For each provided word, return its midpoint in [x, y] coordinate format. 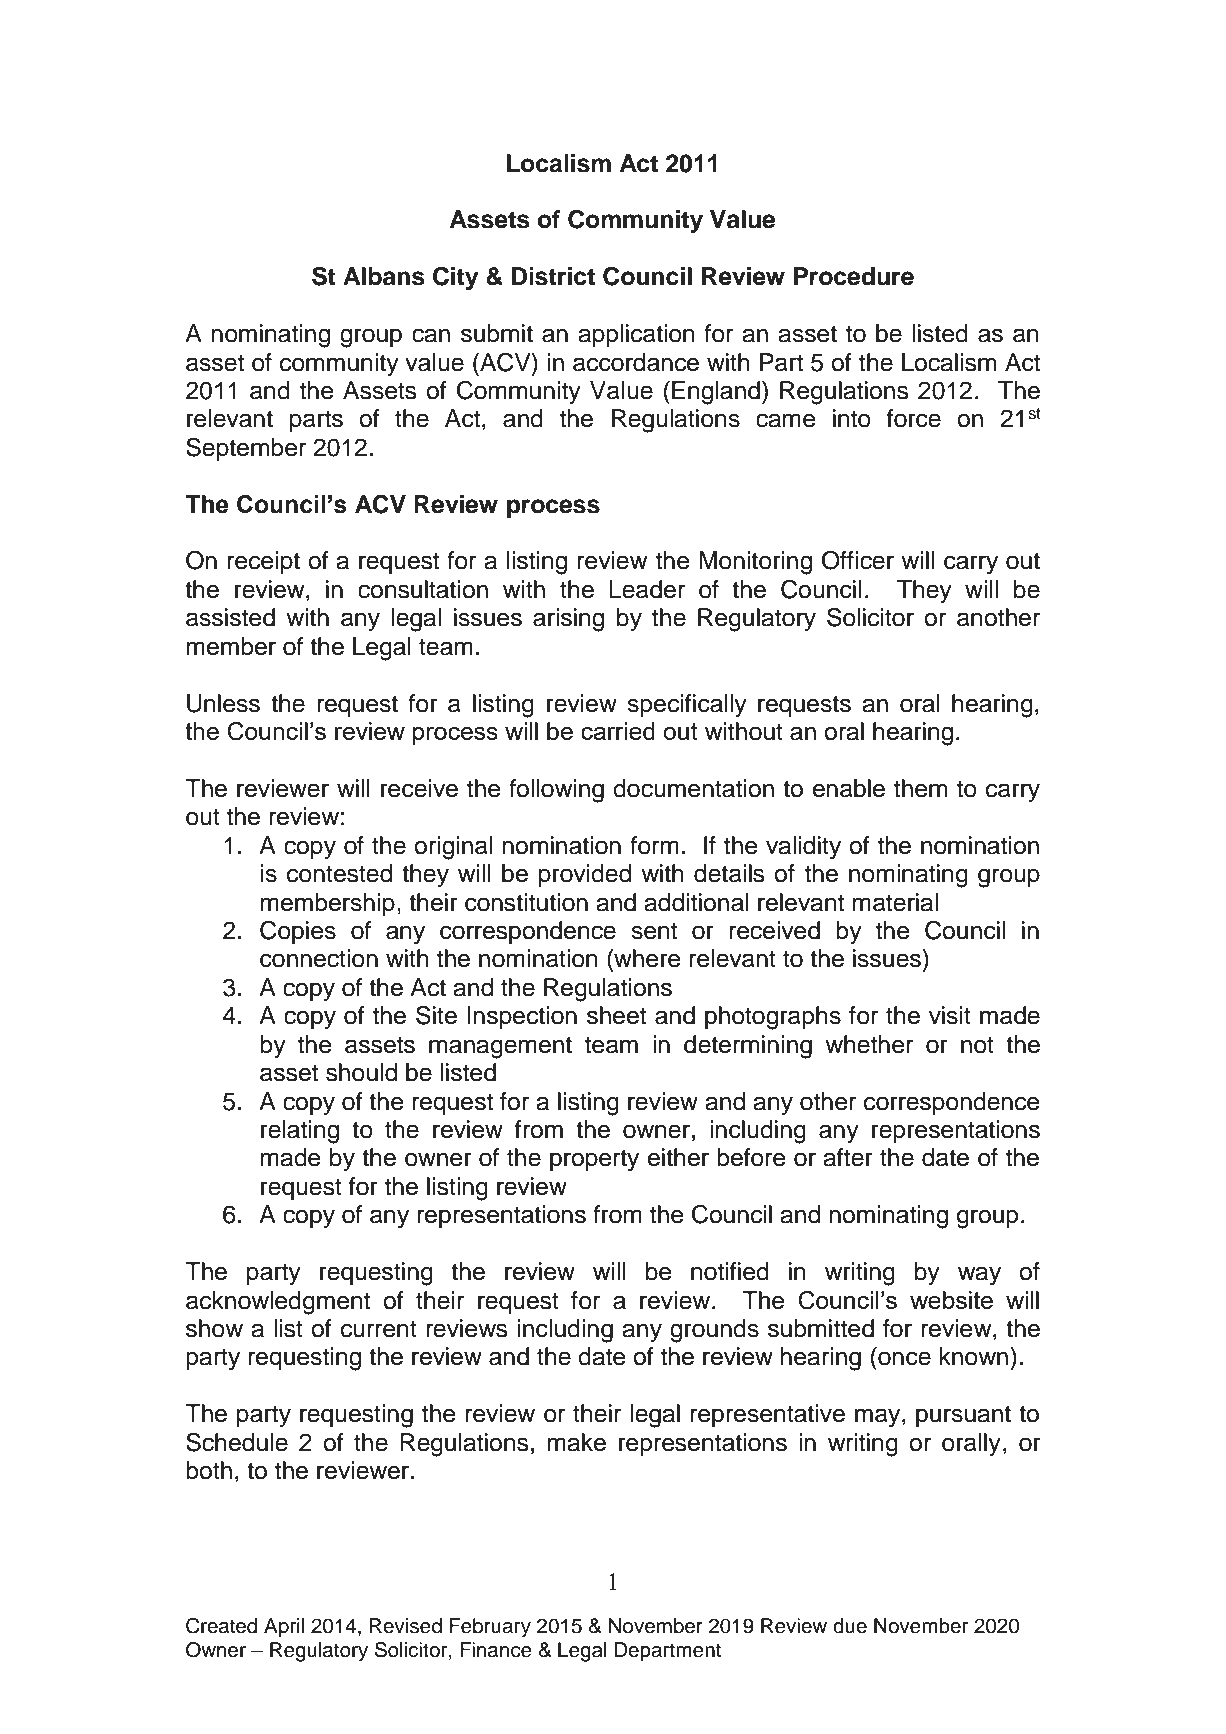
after [848, 1157]
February [490, 1628]
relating [300, 1132]
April [284, 1628]
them [920, 788]
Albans [384, 276]
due [850, 1626]
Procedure [854, 276]
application [636, 335]
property [594, 1161]
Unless [223, 703]
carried [618, 731]
